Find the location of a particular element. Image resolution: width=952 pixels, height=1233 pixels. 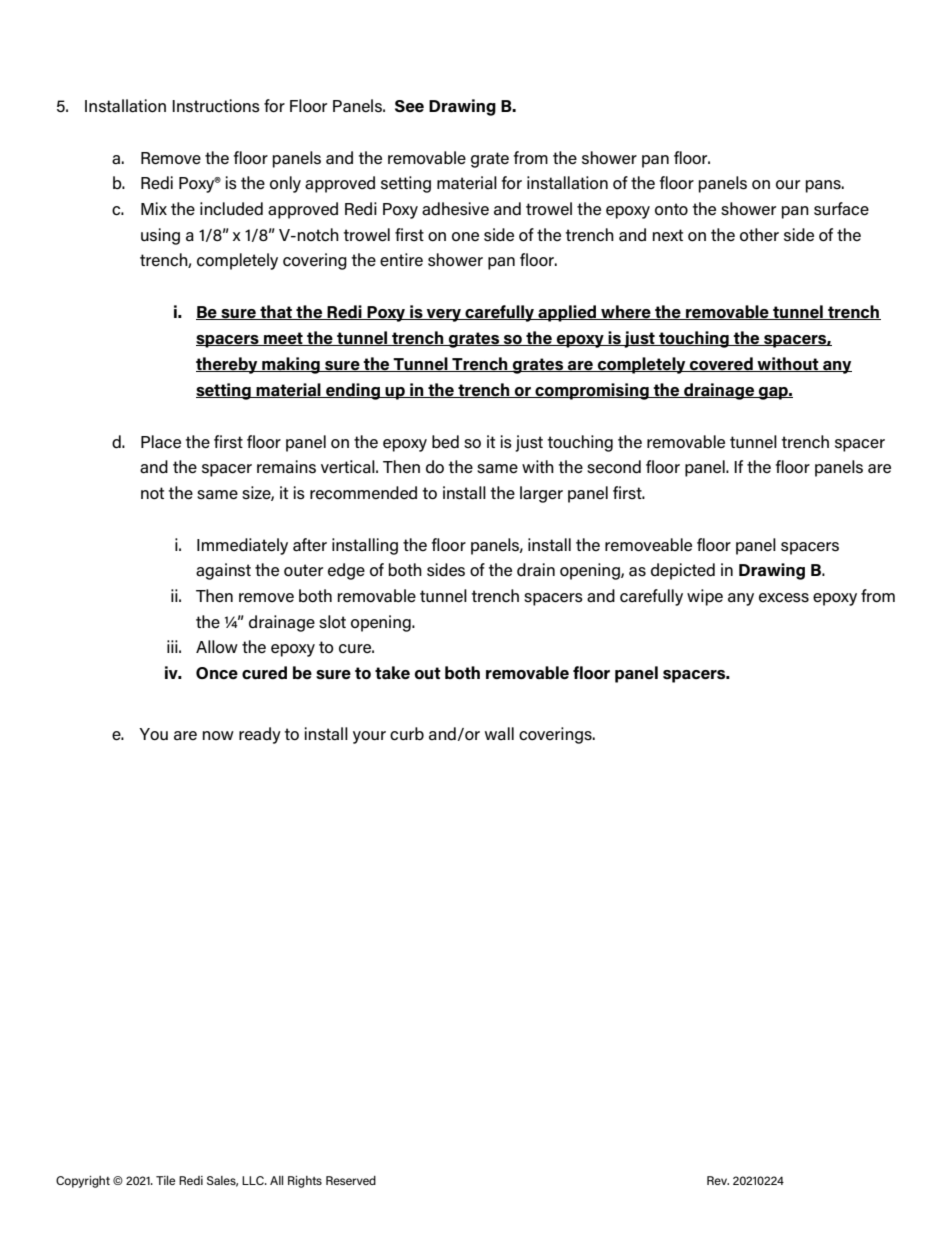

See is located at coordinates (409, 106).
